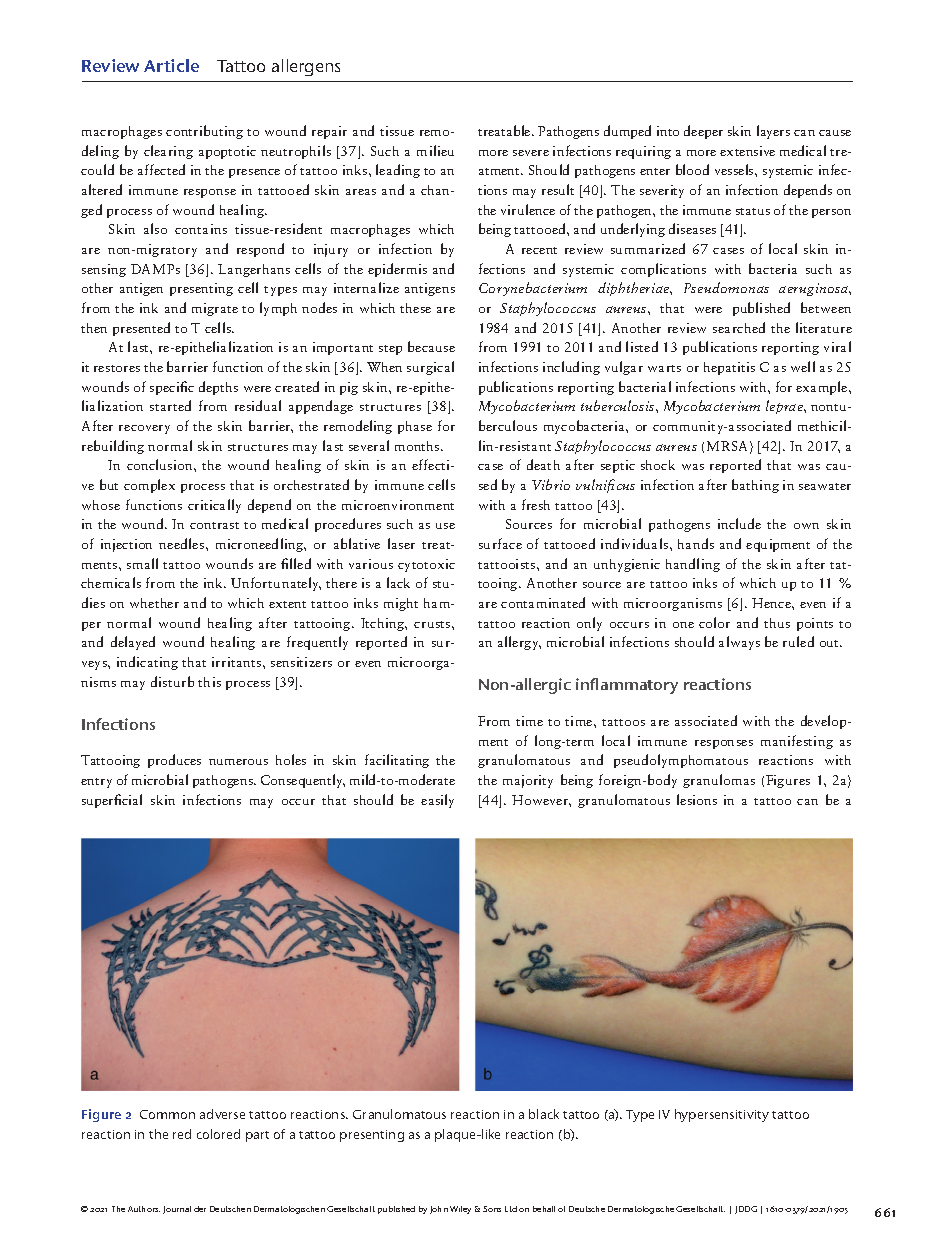 The image size is (952, 1251). I want to click on milieu, so click(435, 150).
